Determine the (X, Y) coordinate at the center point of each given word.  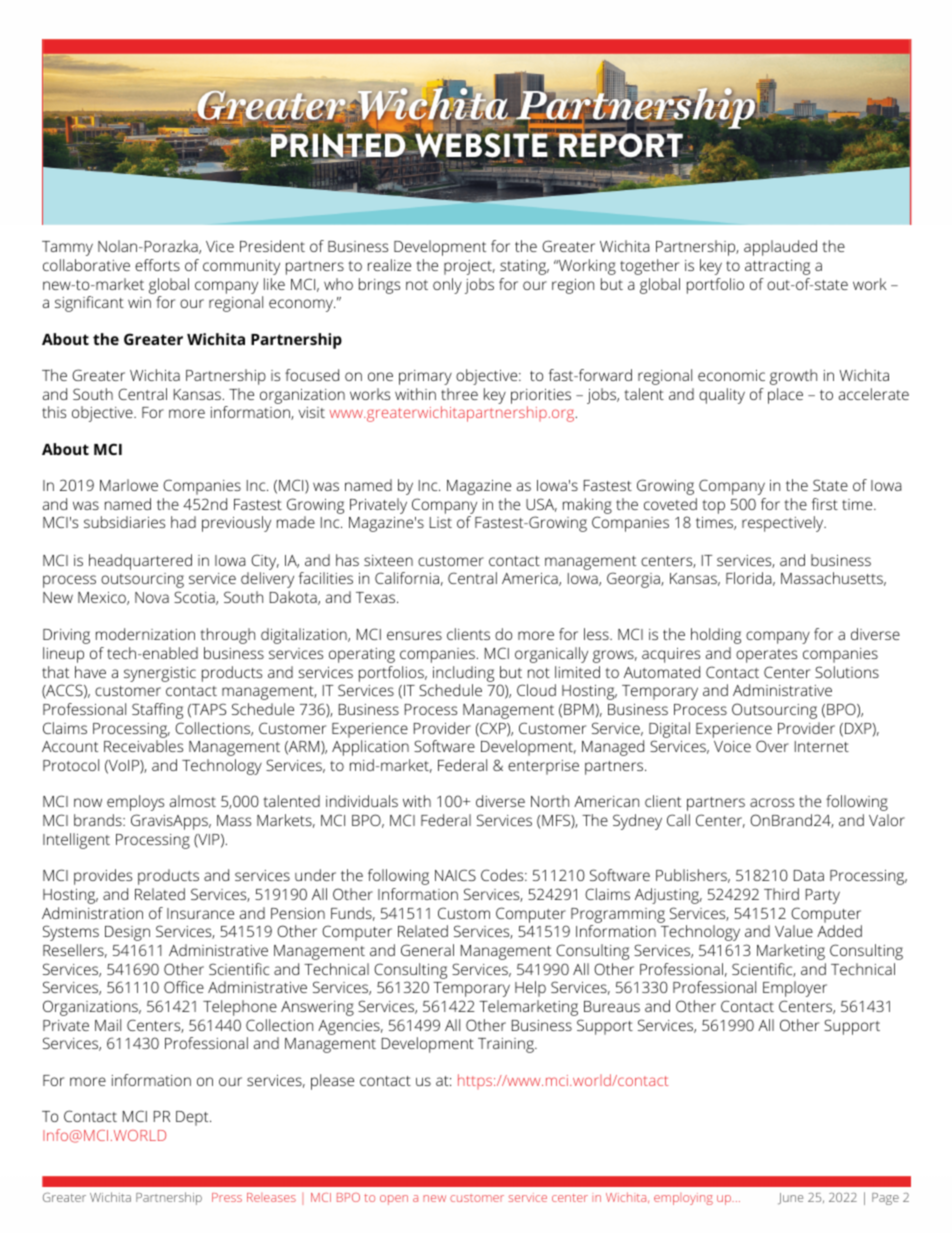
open (394, 1200)
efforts (157, 265)
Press (227, 1197)
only (447, 286)
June (790, 1199)
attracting (777, 267)
